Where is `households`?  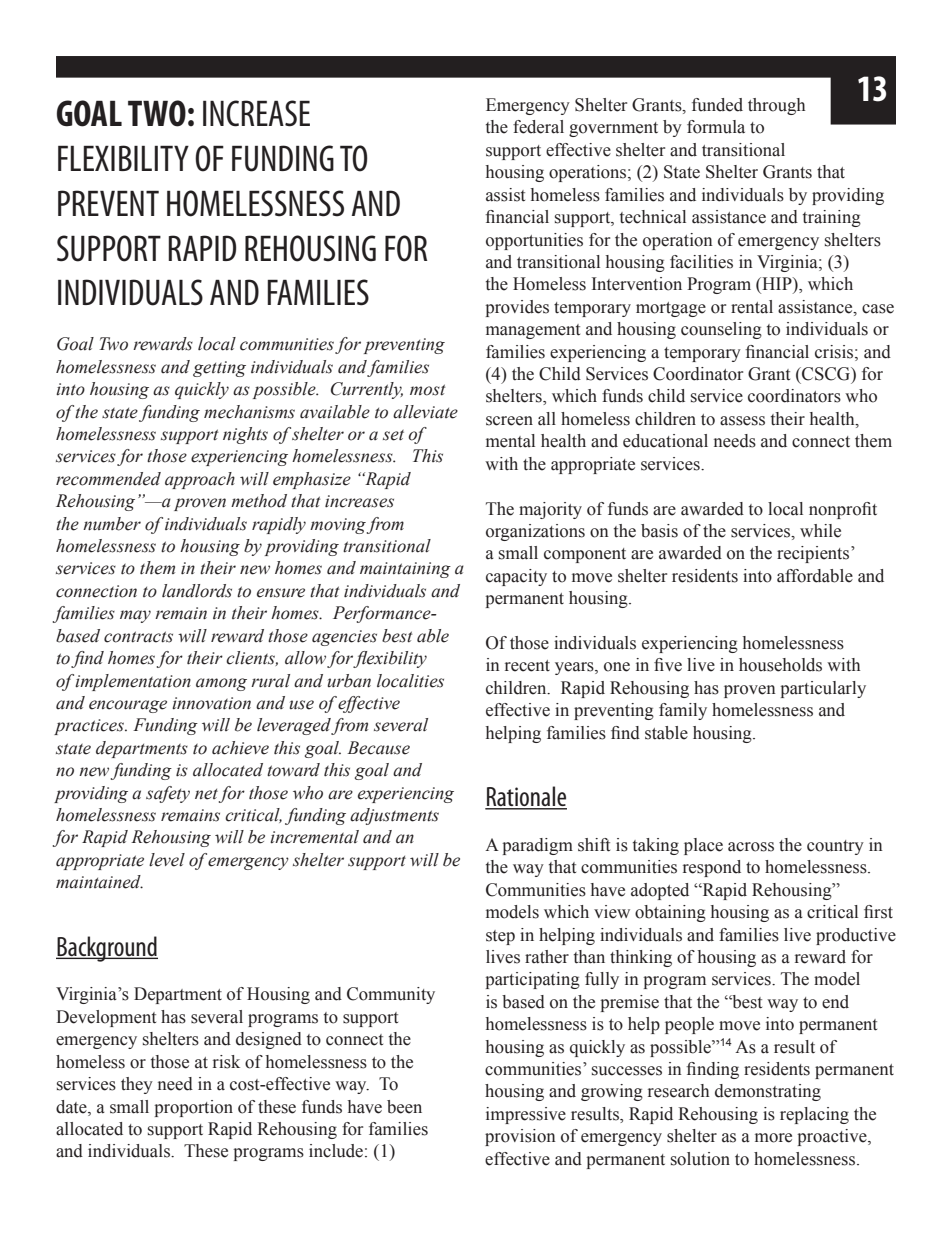 households is located at coordinates (780, 665).
